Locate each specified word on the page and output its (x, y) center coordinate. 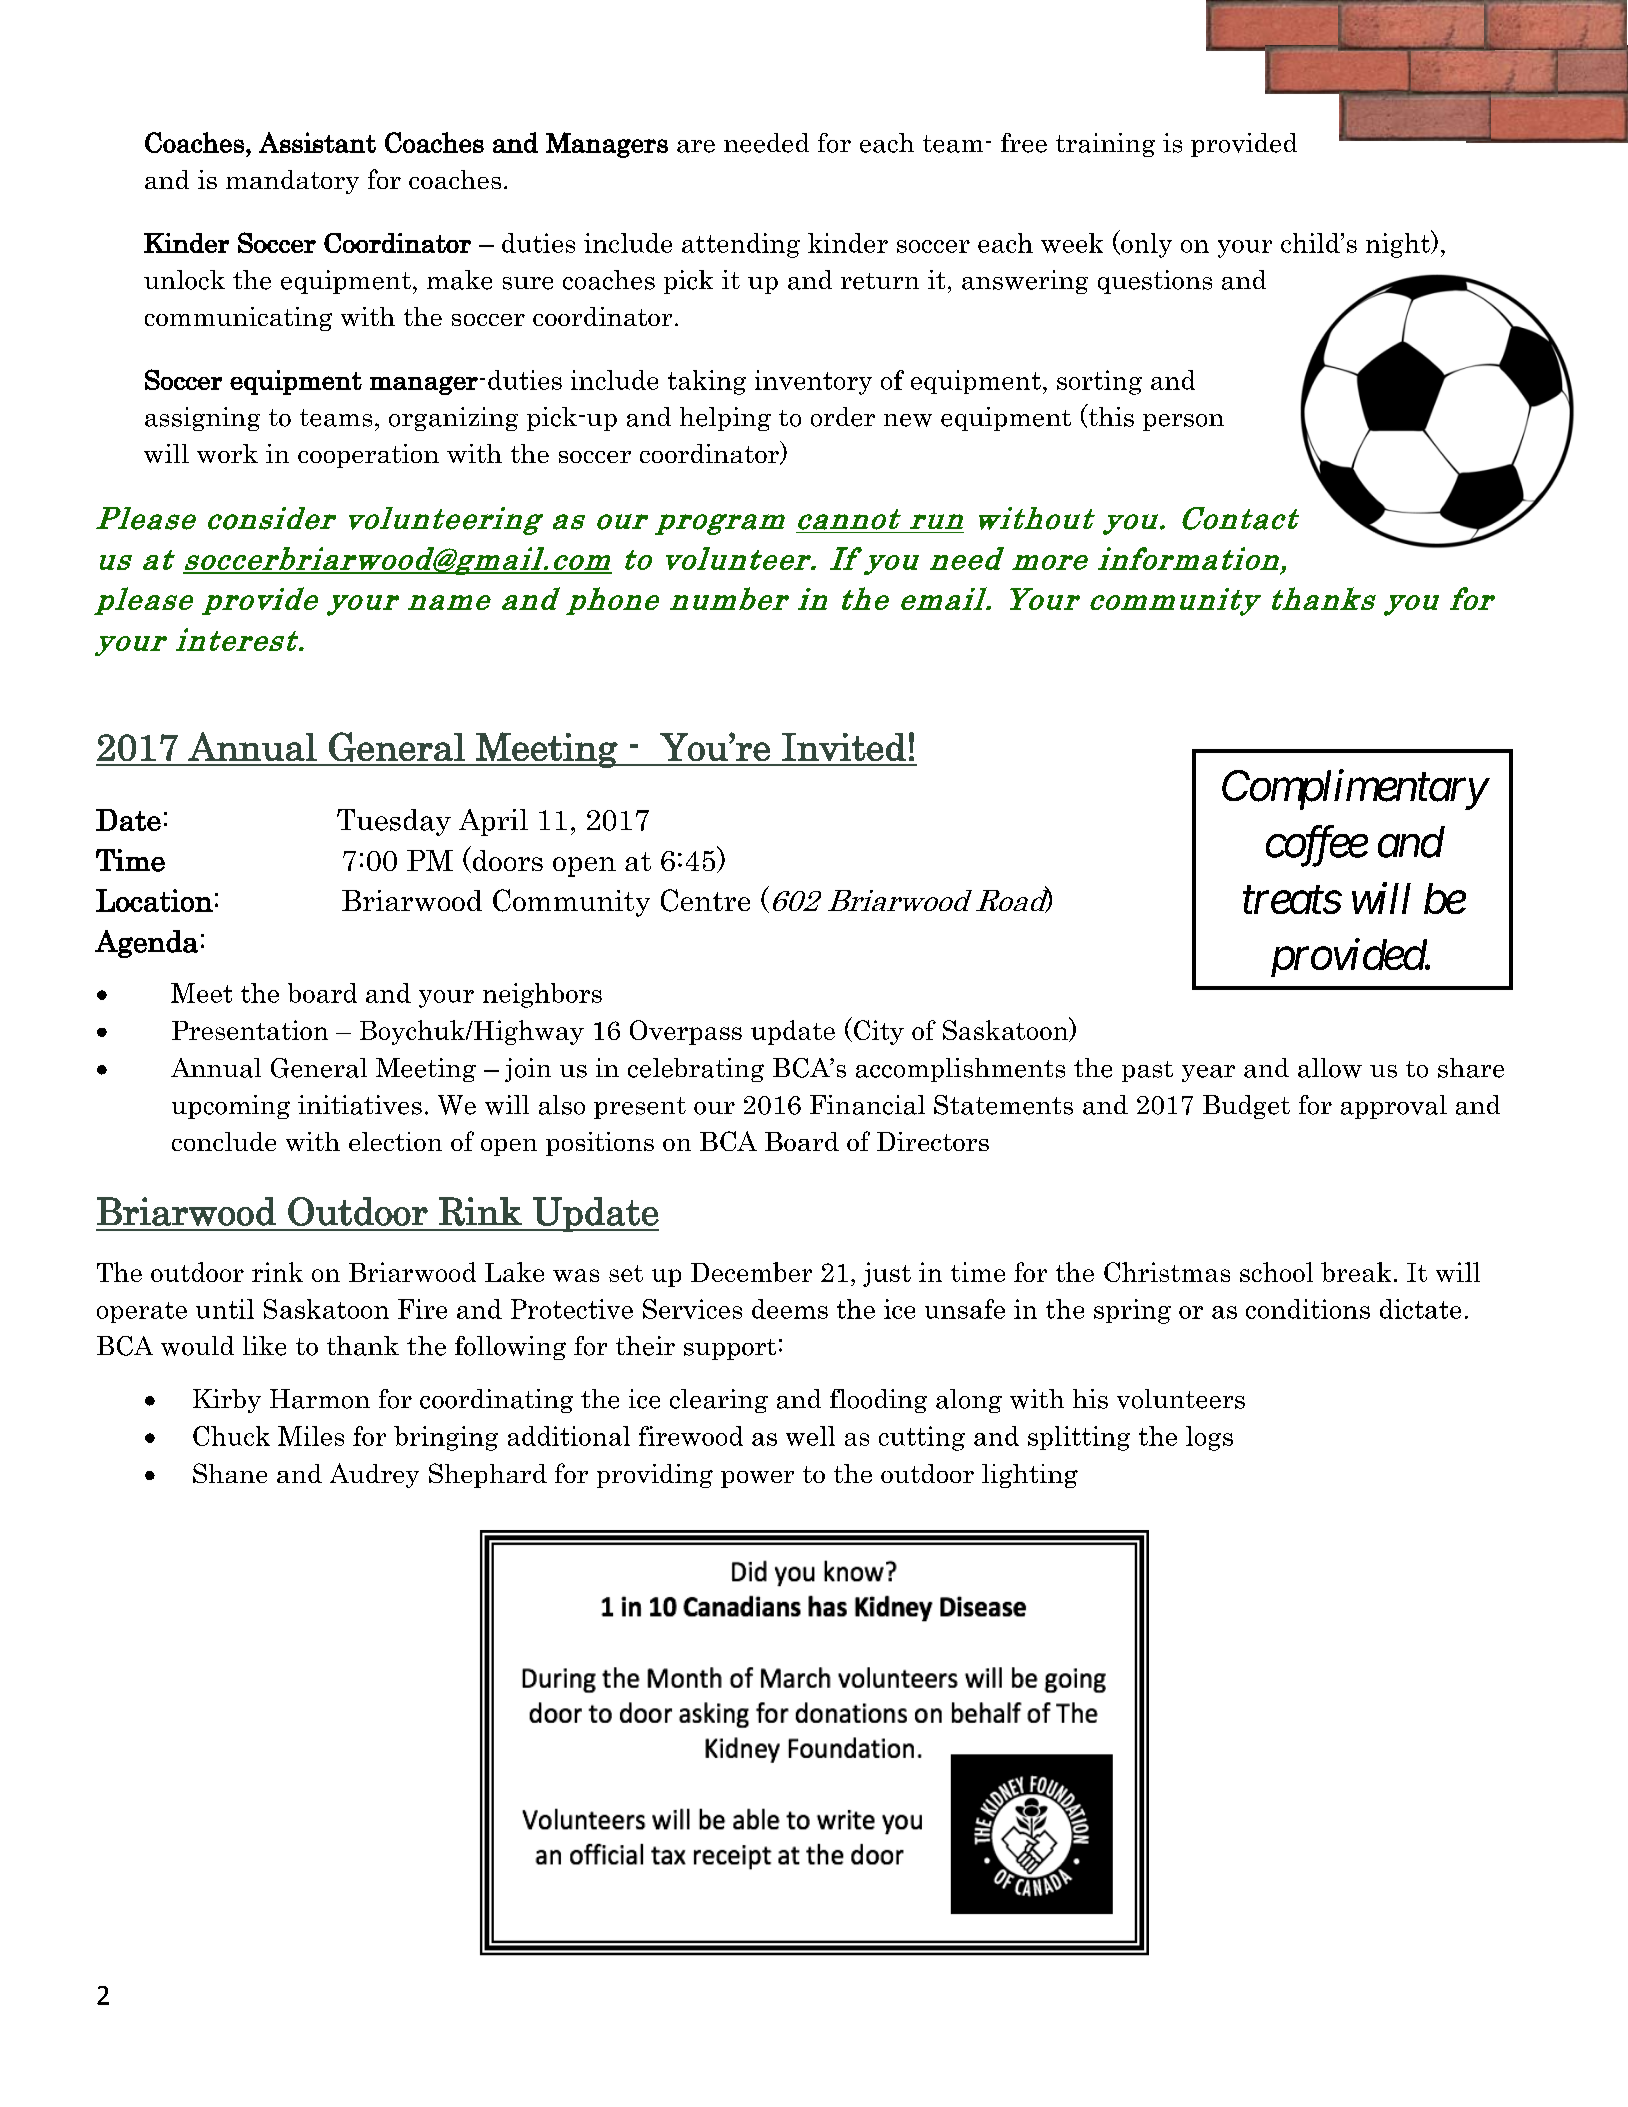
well (810, 1436)
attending (741, 245)
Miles (311, 1436)
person (1183, 422)
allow (1330, 1068)
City (879, 1032)
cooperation (368, 456)
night (1399, 244)
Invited (844, 747)
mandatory (292, 182)
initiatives (360, 1105)
